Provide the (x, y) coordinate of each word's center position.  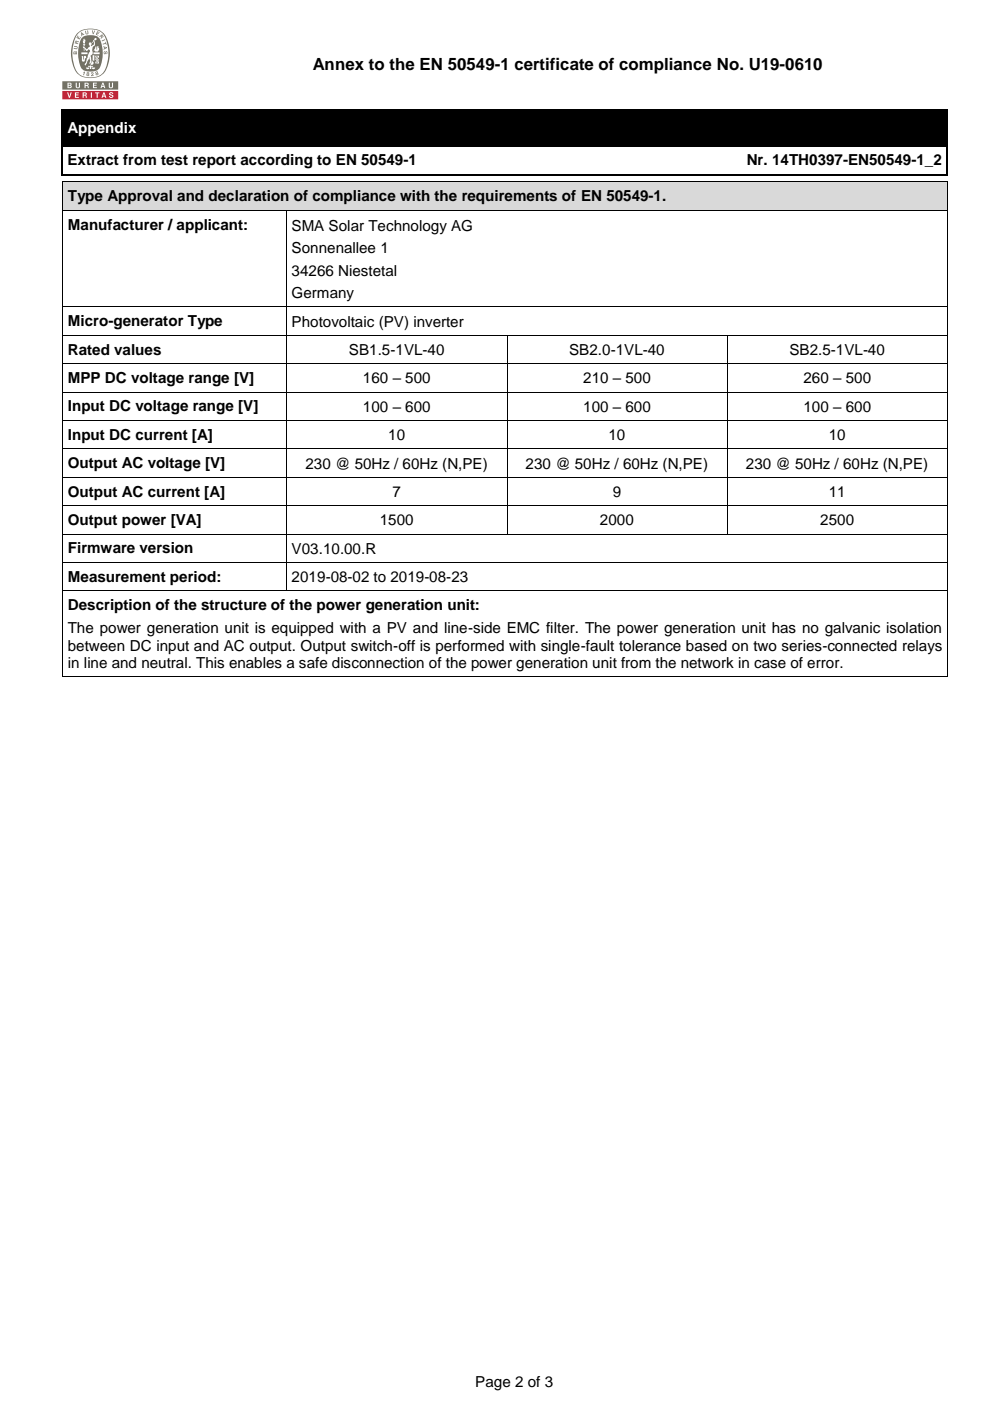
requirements (509, 197)
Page (493, 1383)
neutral (164, 662)
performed (470, 647)
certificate (554, 64)
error (824, 664)
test (174, 160)
